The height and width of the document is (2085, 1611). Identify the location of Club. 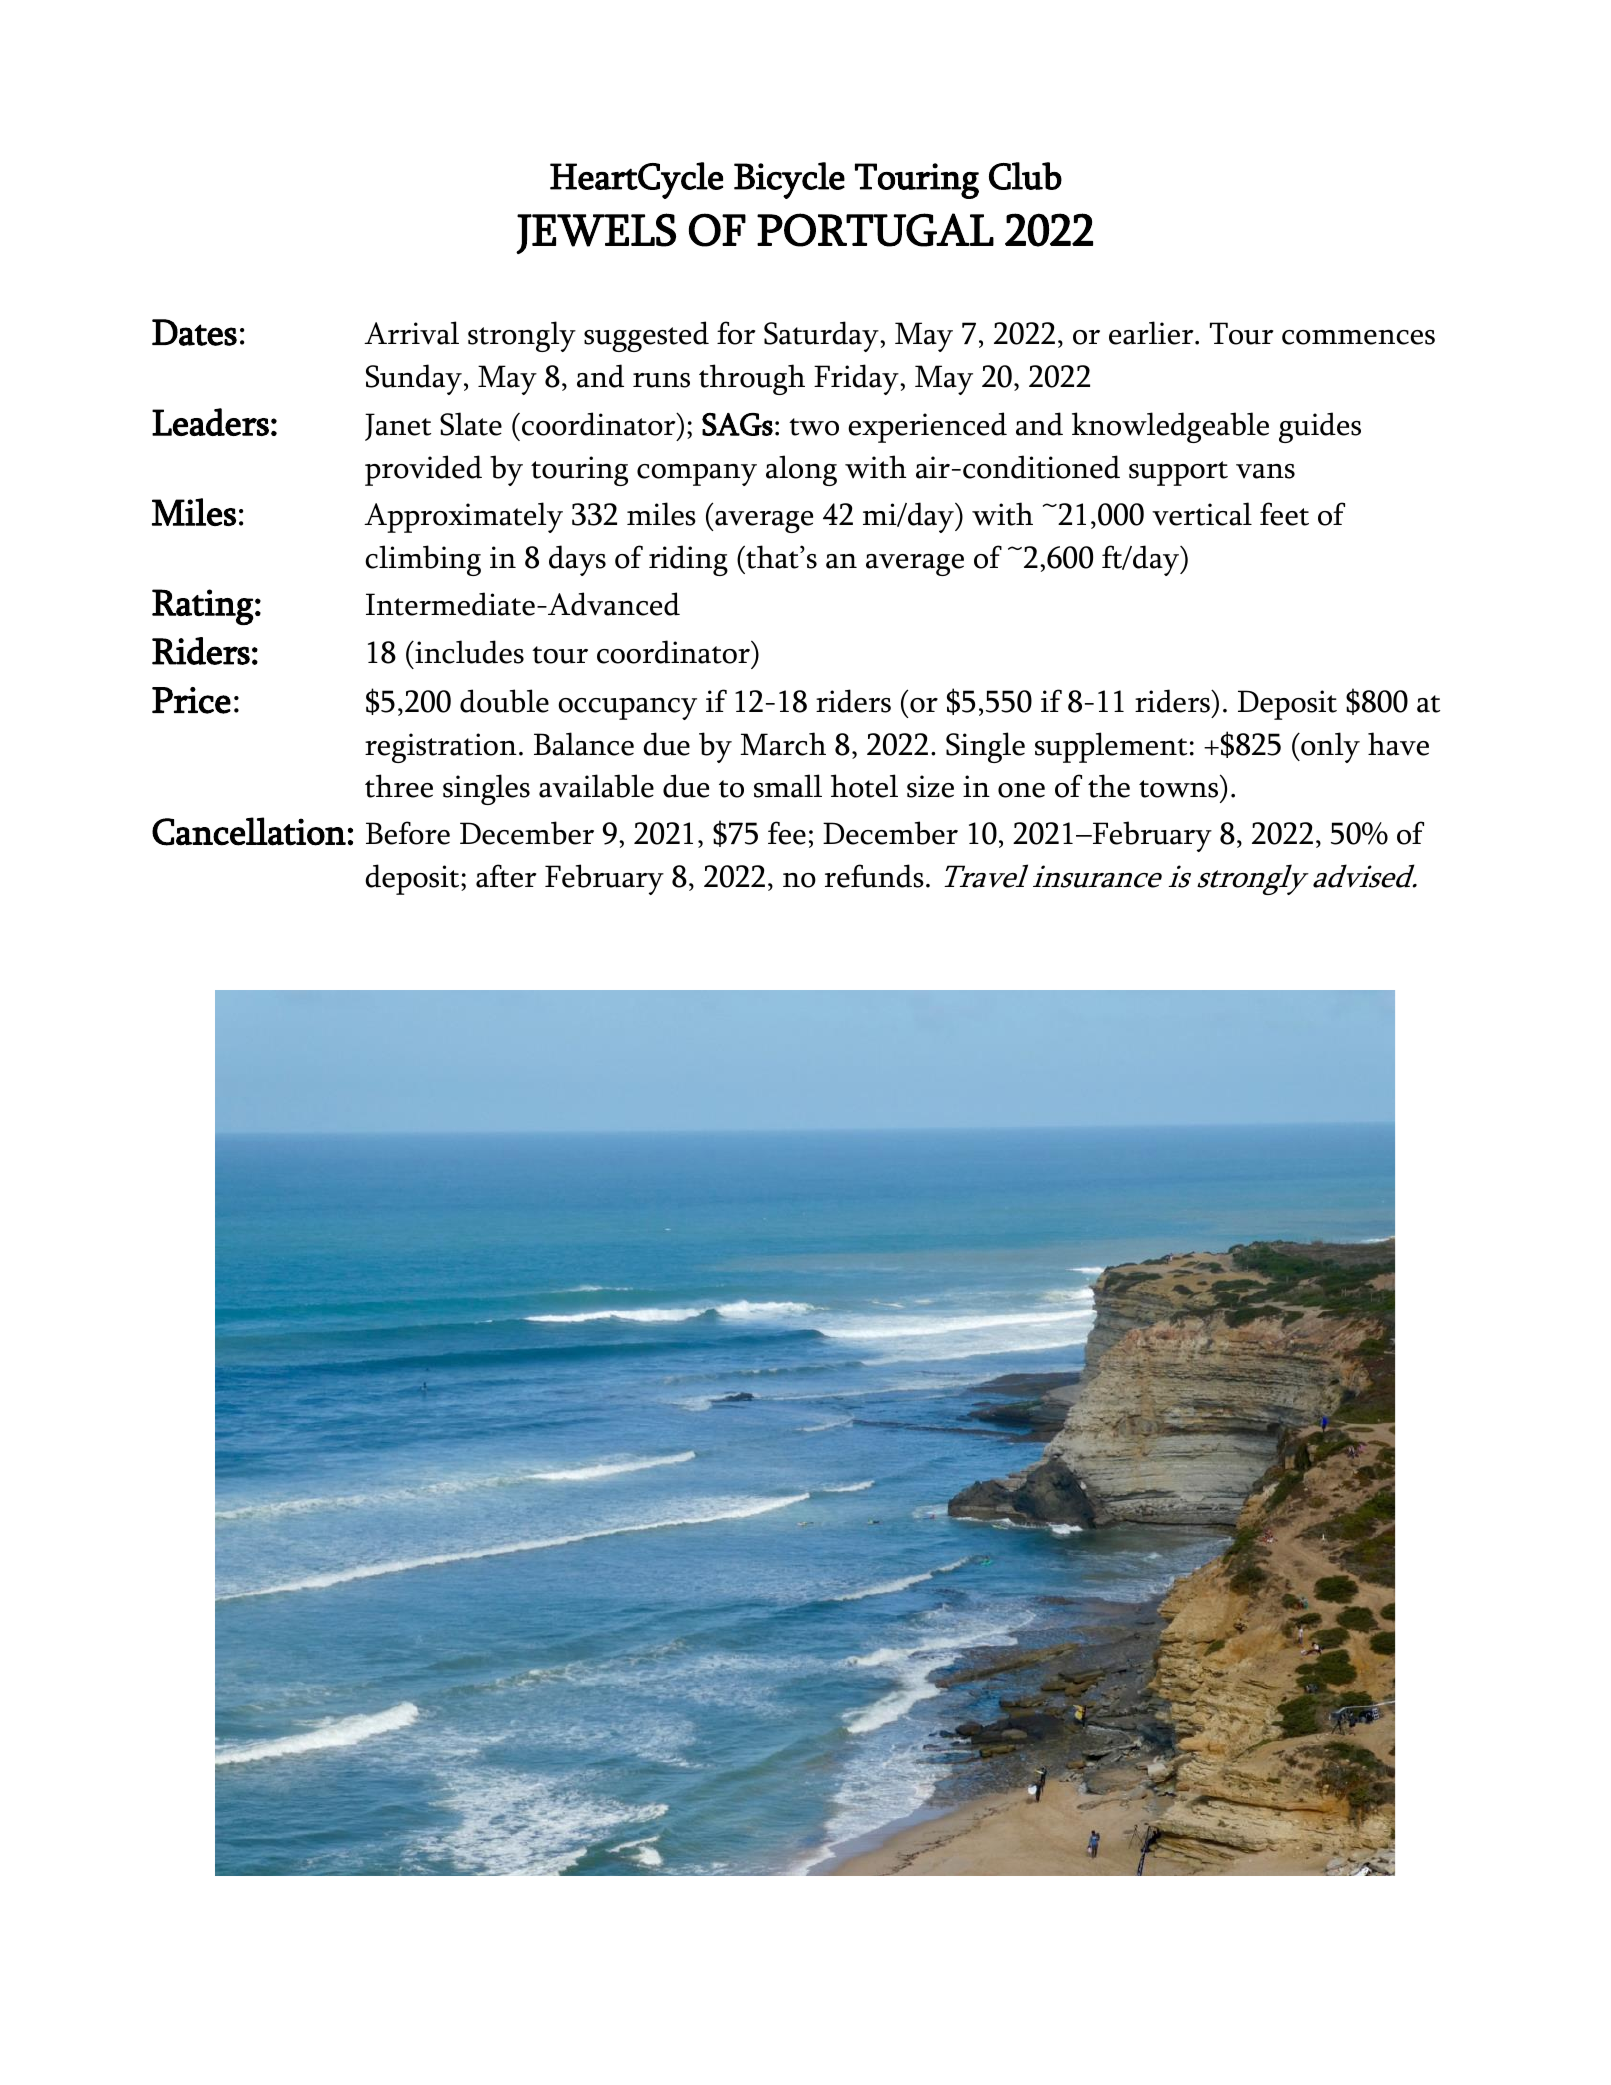
(1025, 176).
